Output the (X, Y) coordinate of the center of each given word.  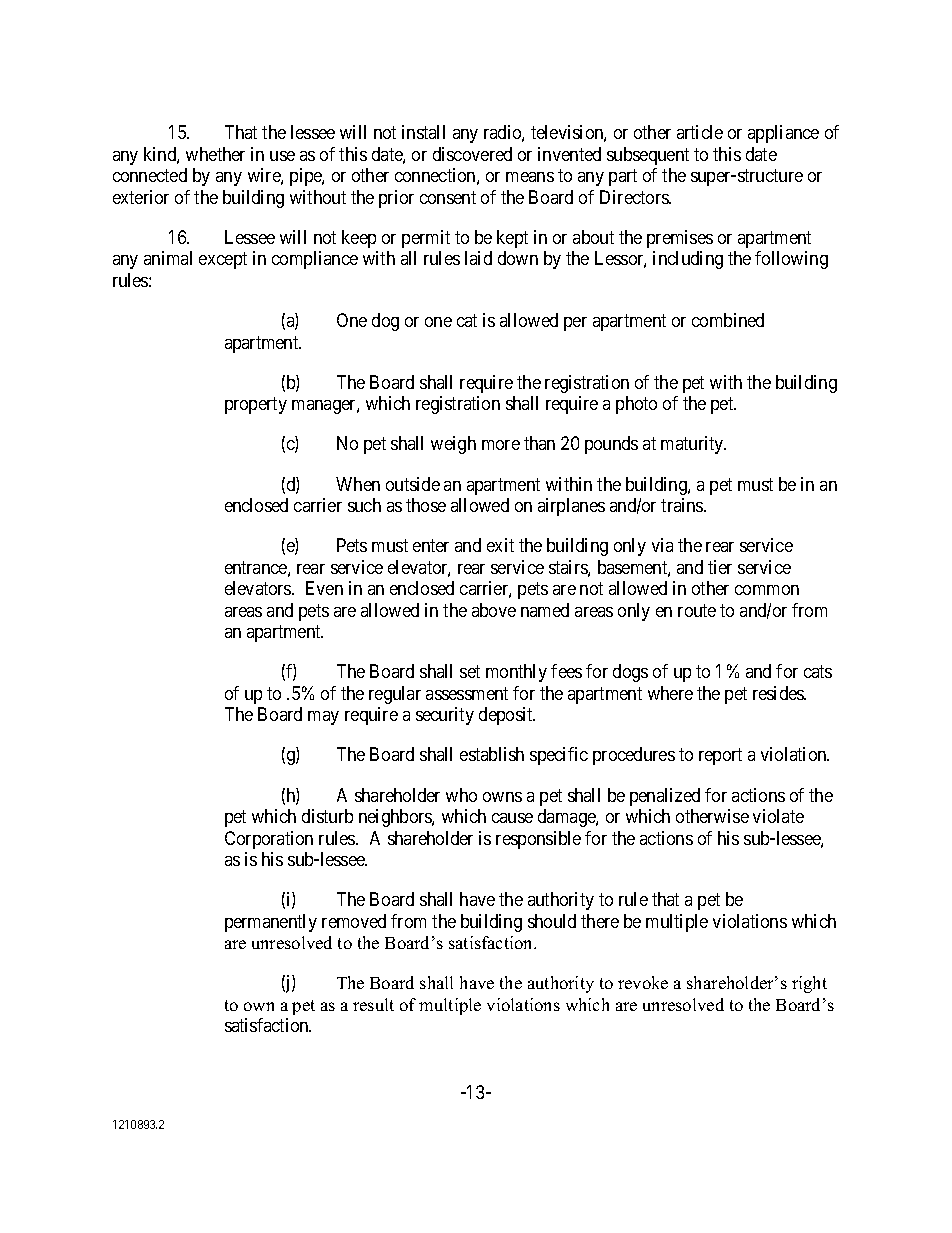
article (700, 132)
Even (324, 588)
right (809, 984)
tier (720, 567)
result (373, 1004)
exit (500, 545)
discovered (472, 154)
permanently (271, 923)
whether (215, 154)
